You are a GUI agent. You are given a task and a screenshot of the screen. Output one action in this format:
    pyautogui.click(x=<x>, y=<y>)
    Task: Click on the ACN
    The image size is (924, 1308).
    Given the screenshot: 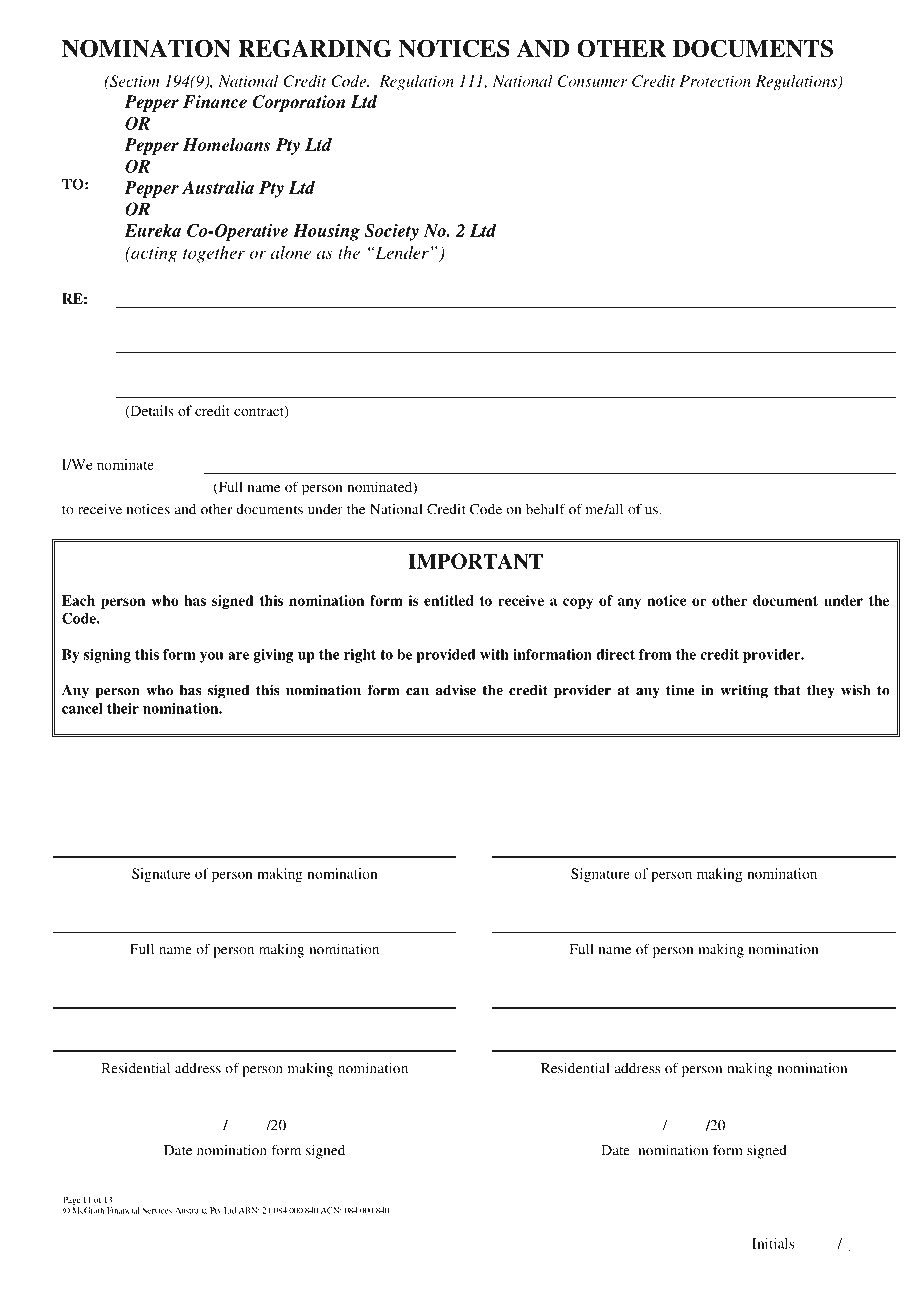 What is the action you would take?
    pyautogui.click(x=331, y=1210)
